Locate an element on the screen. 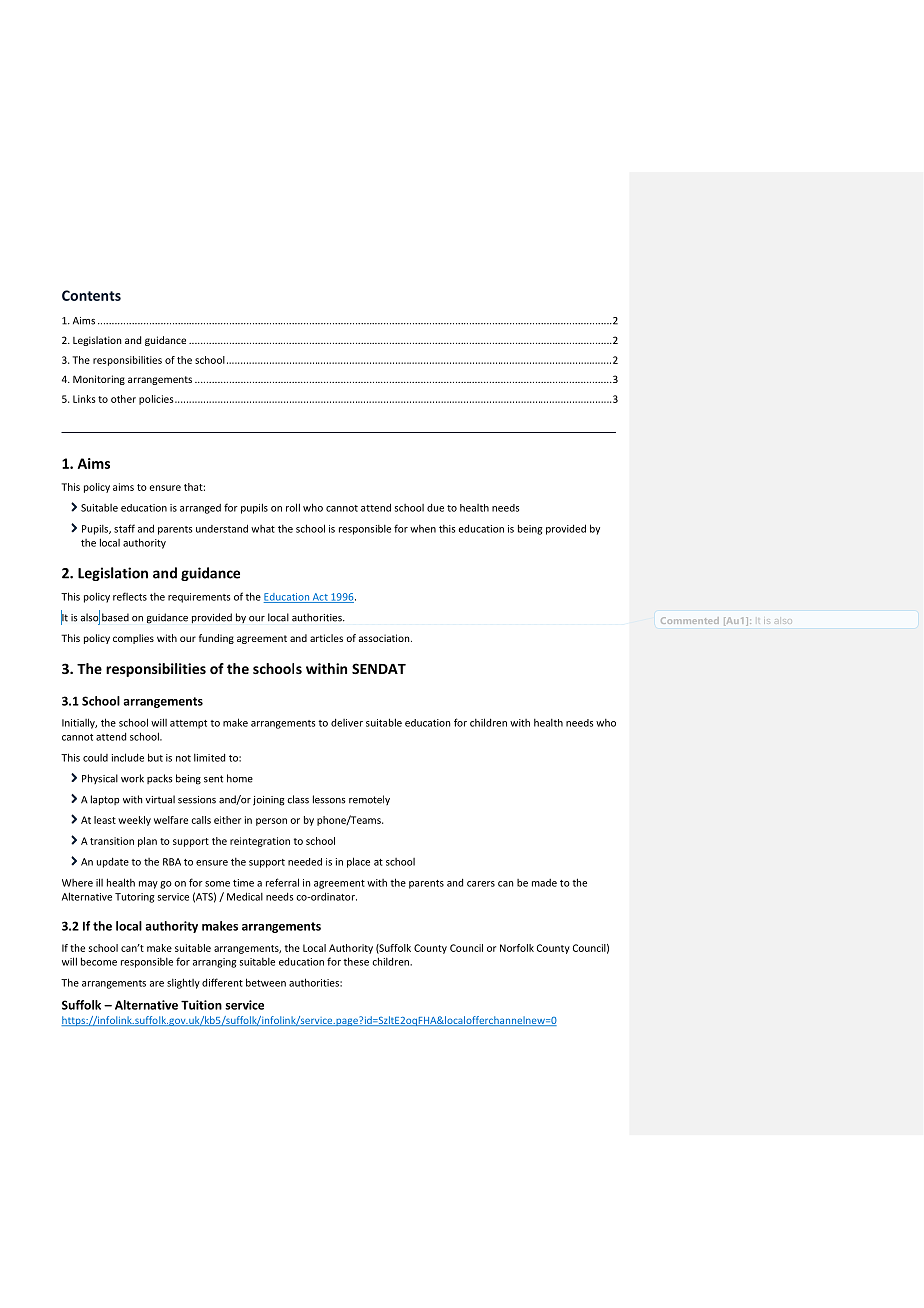 The image size is (924, 1308). Contents is located at coordinates (91, 295).
